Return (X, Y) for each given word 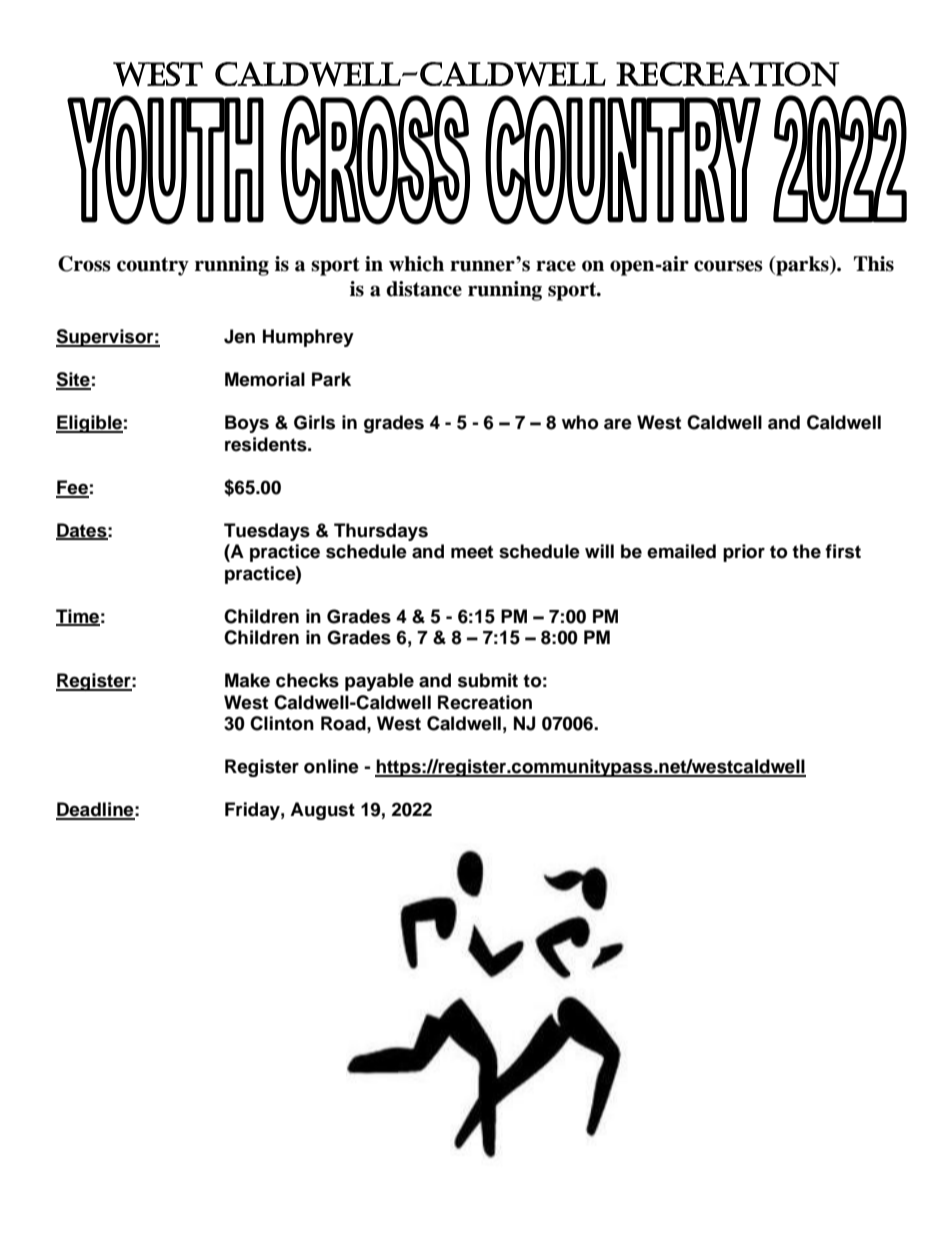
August (322, 811)
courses (728, 266)
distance (424, 289)
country (153, 266)
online (331, 766)
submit (488, 680)
